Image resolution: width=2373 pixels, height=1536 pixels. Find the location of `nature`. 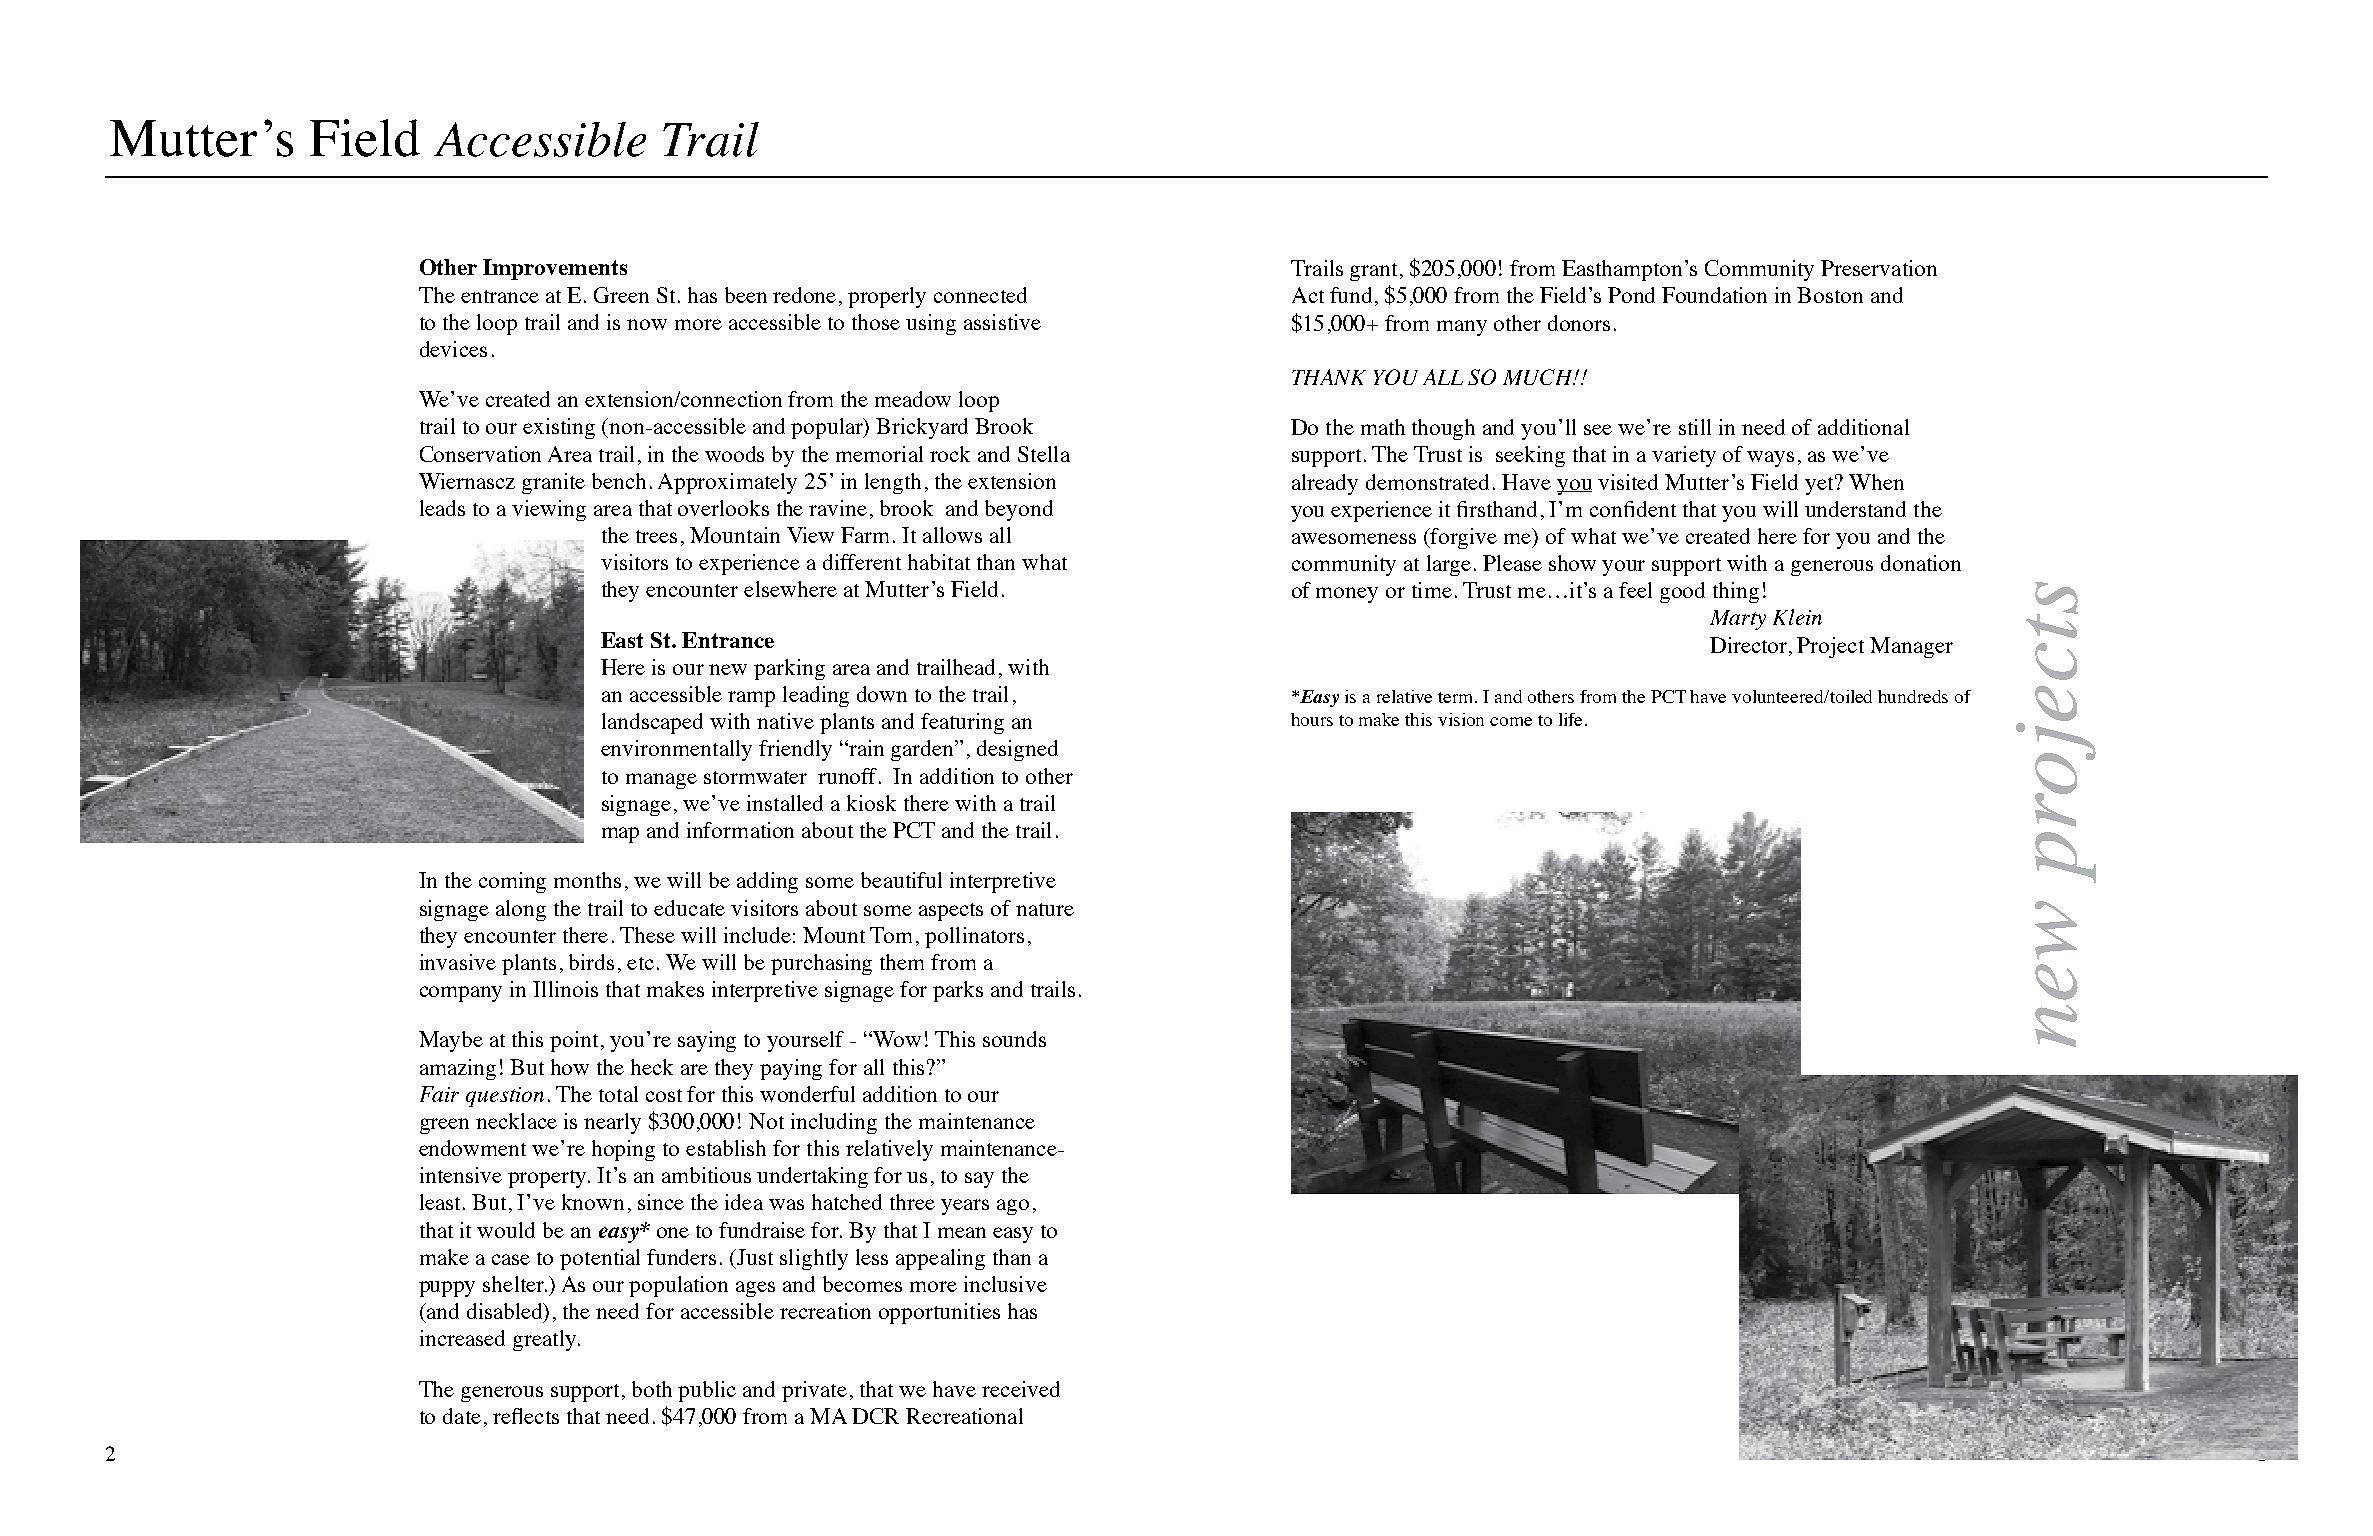

nature is located at coordinates (1045, 909).
